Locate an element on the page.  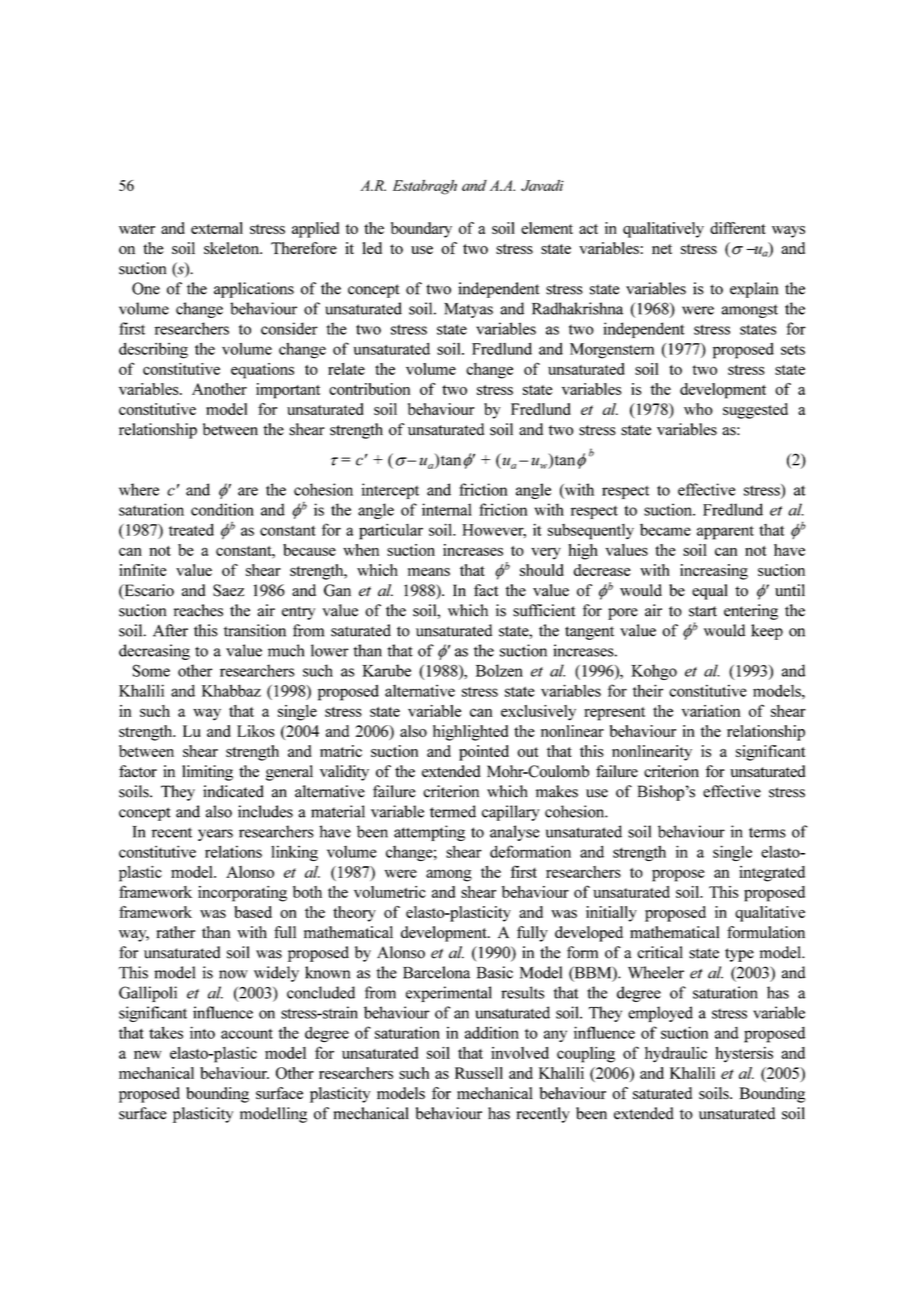
boundary is located at coordinates (421, 230).
